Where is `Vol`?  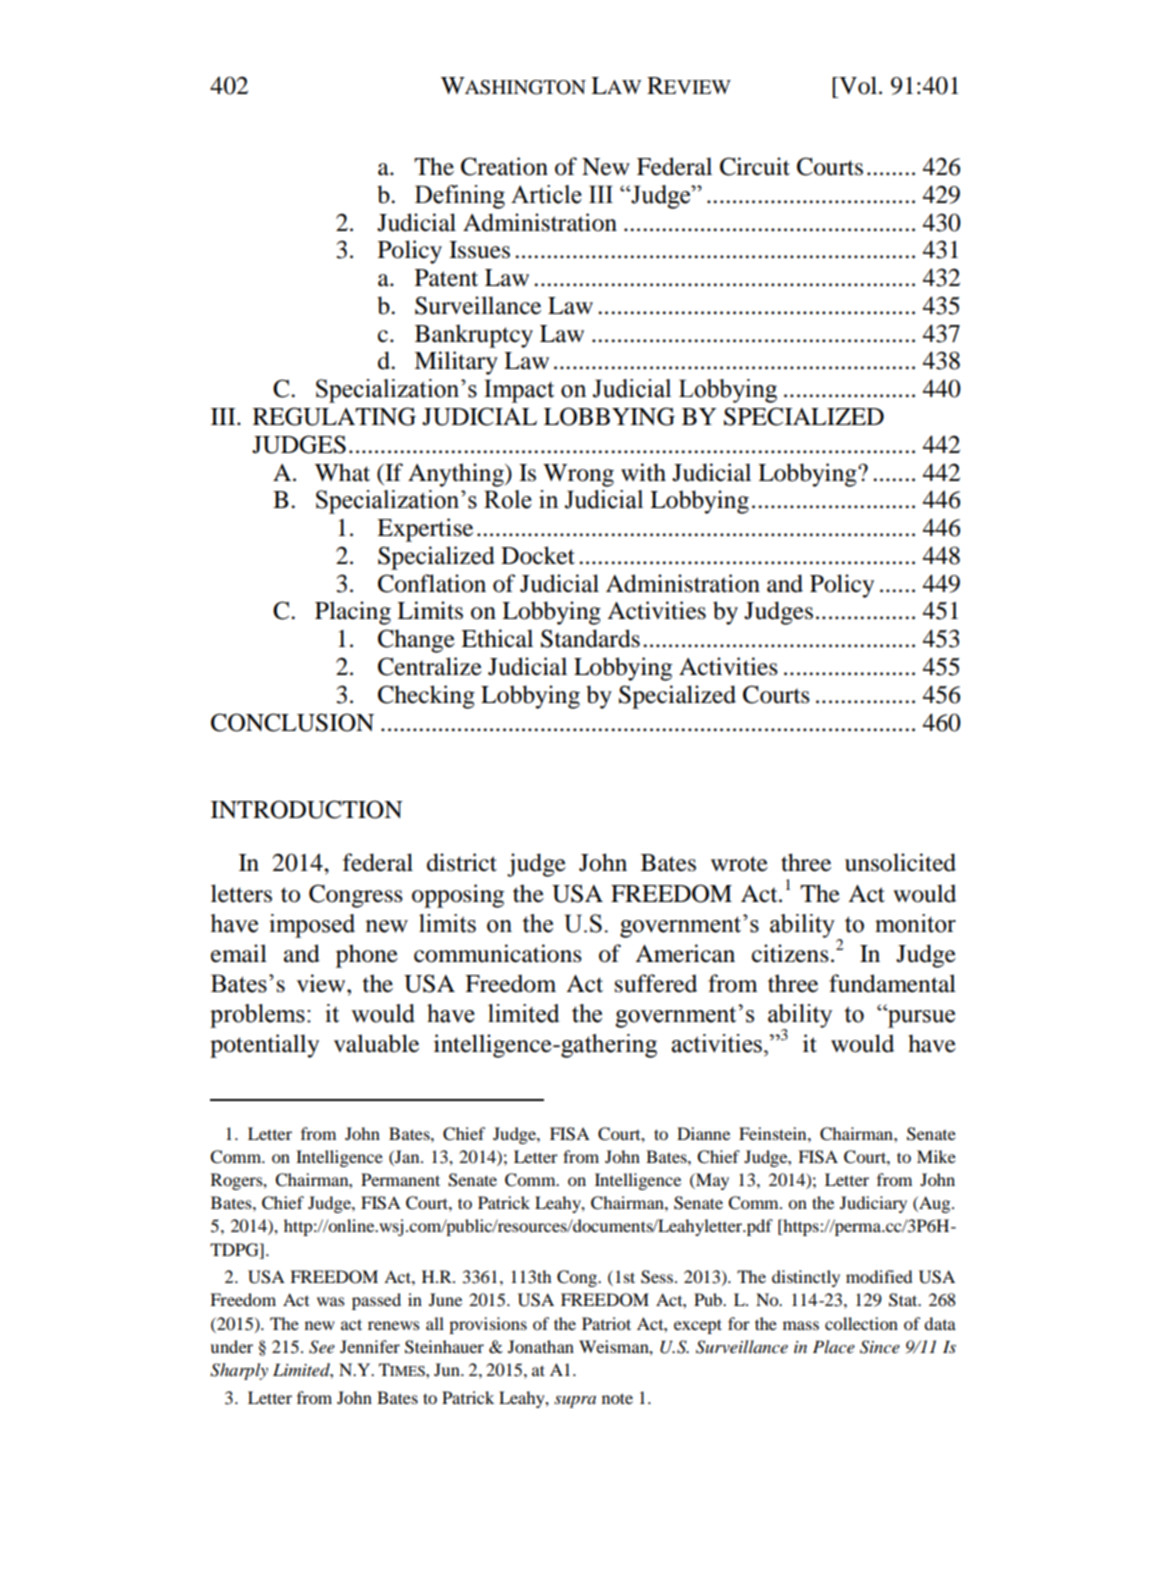
Vol is located at coordinates (857, 85).
